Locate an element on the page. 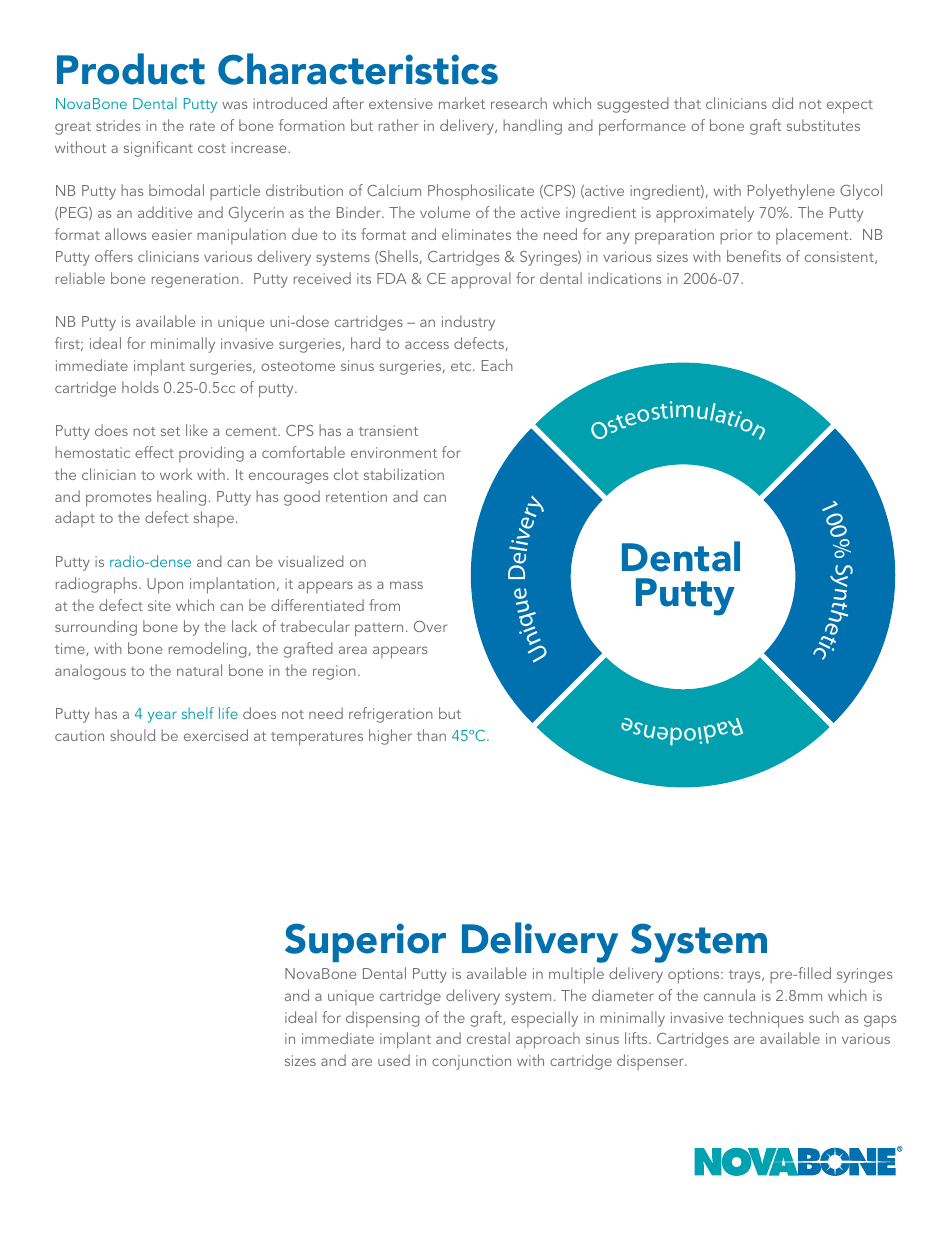  market is located at coordinates (462, 103).
